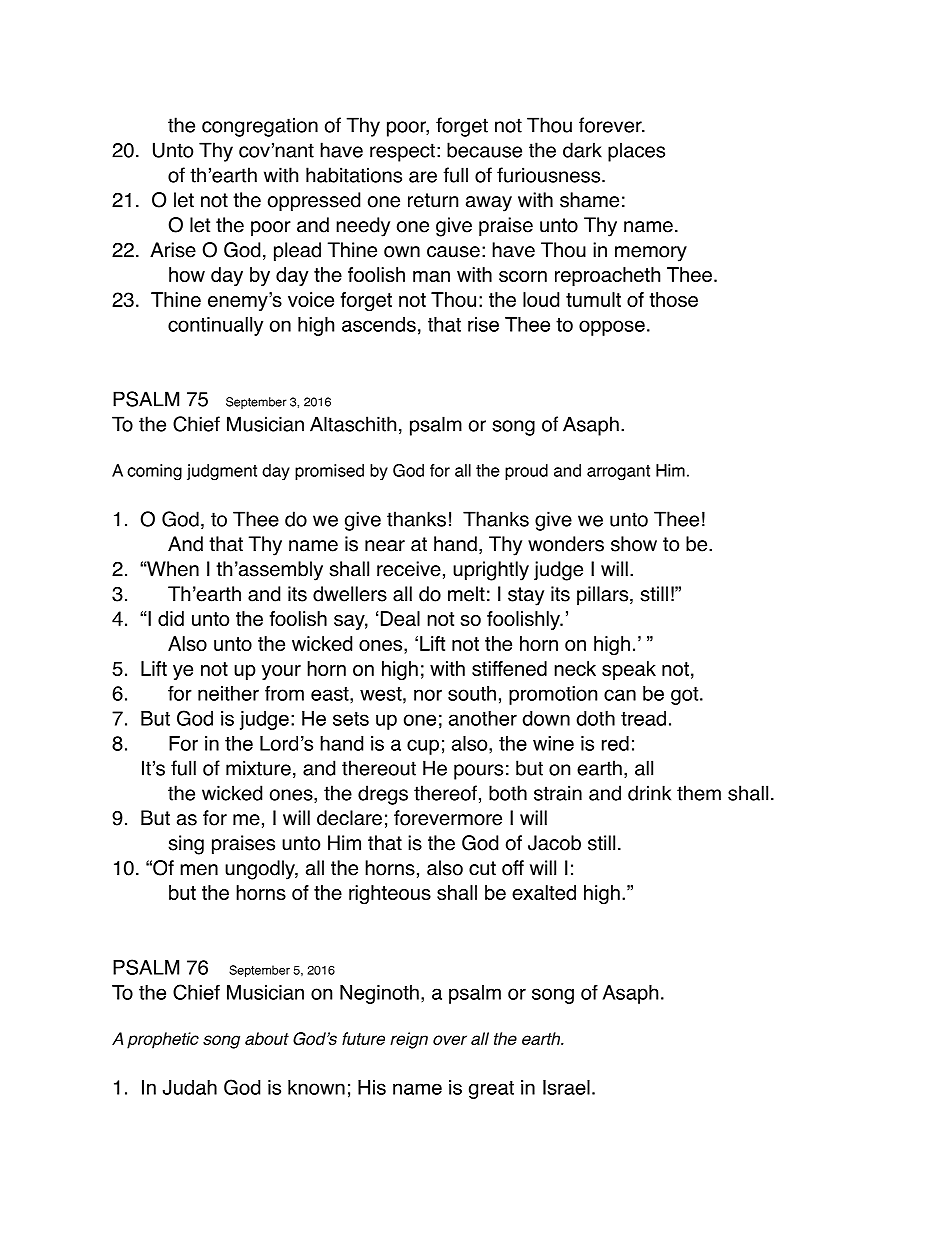 This page has width=952, height=1233. What do you see at coordinates (190, 1087) in the page?
I see `Judah` at bounding box center [190, 1087].
